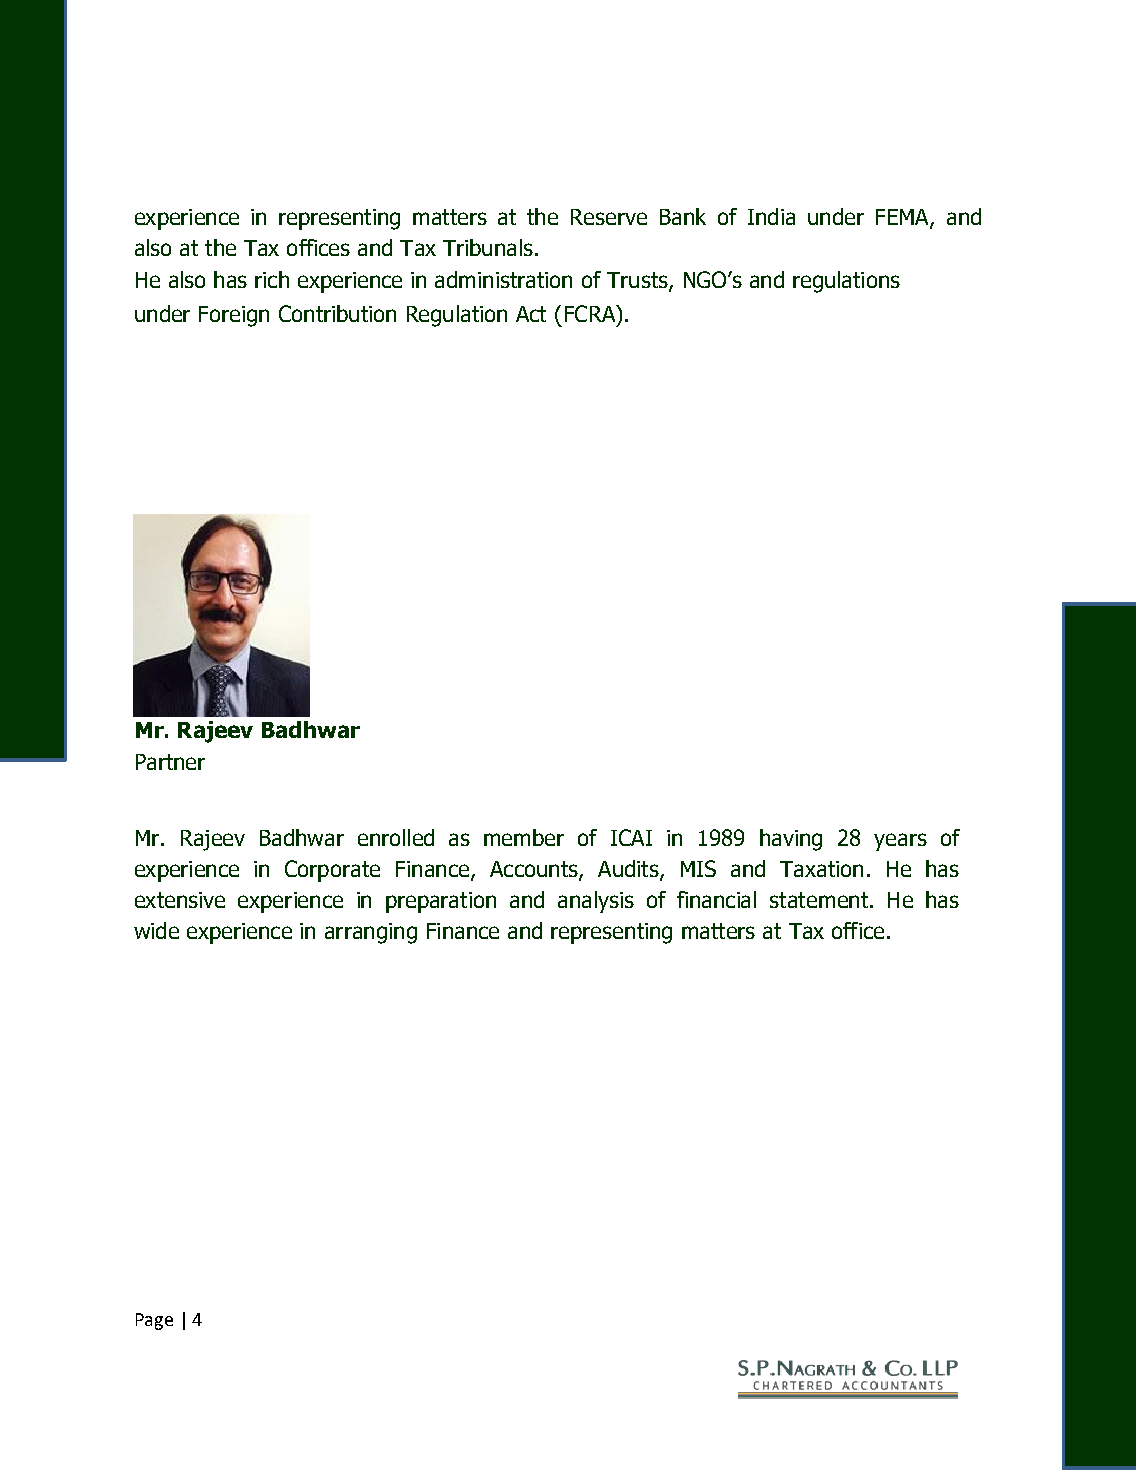  Describe the element at coordinates (488, 247) in the document. I see `Tribunals` at that location.
